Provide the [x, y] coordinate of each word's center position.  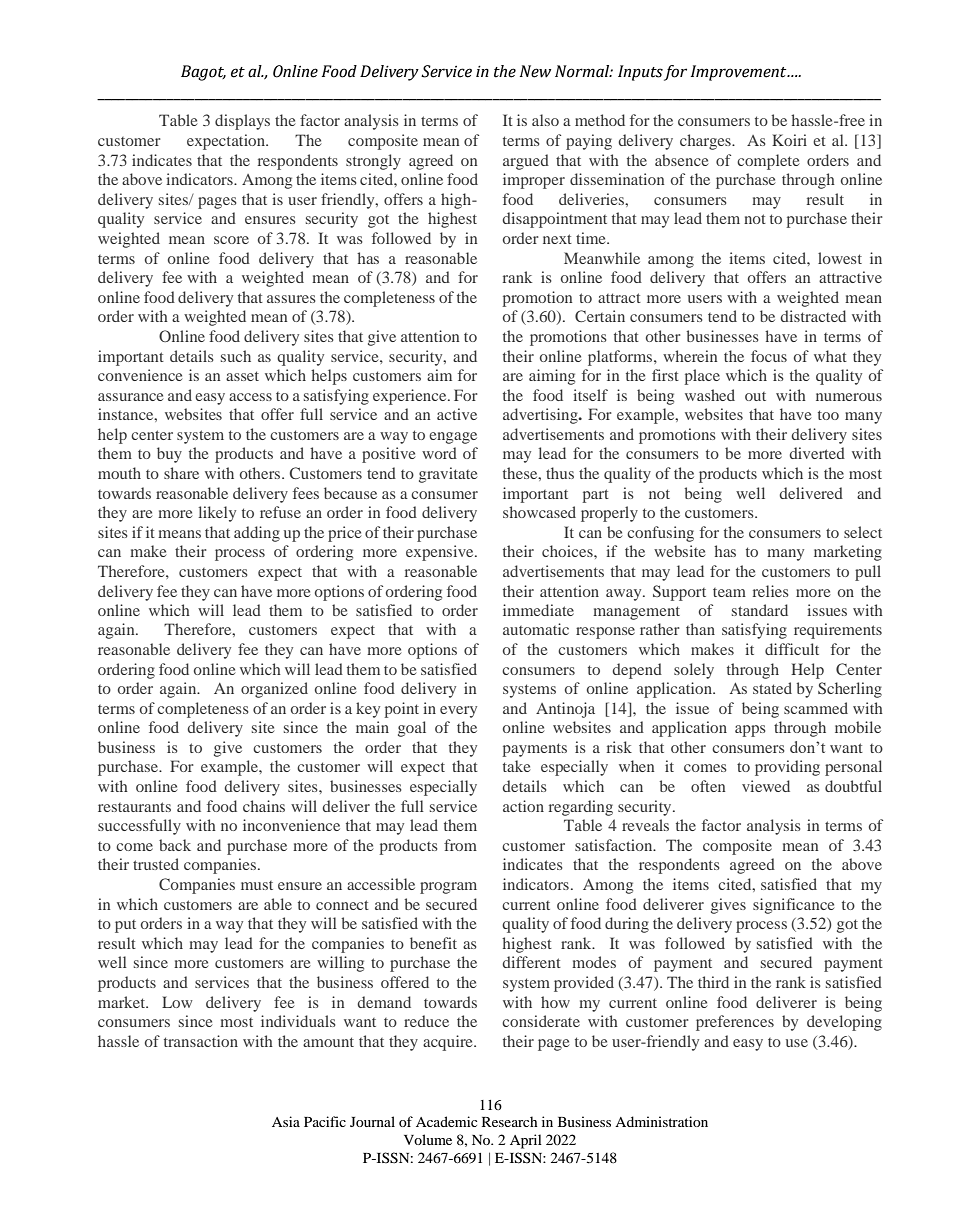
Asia [286, 1121]
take [516, 766]
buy [169, 455]
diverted [817, 453]
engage [453, 438]
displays [242, 122]
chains [264, 806]
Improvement [740, 73]
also [545, 120]
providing [787, 768]
